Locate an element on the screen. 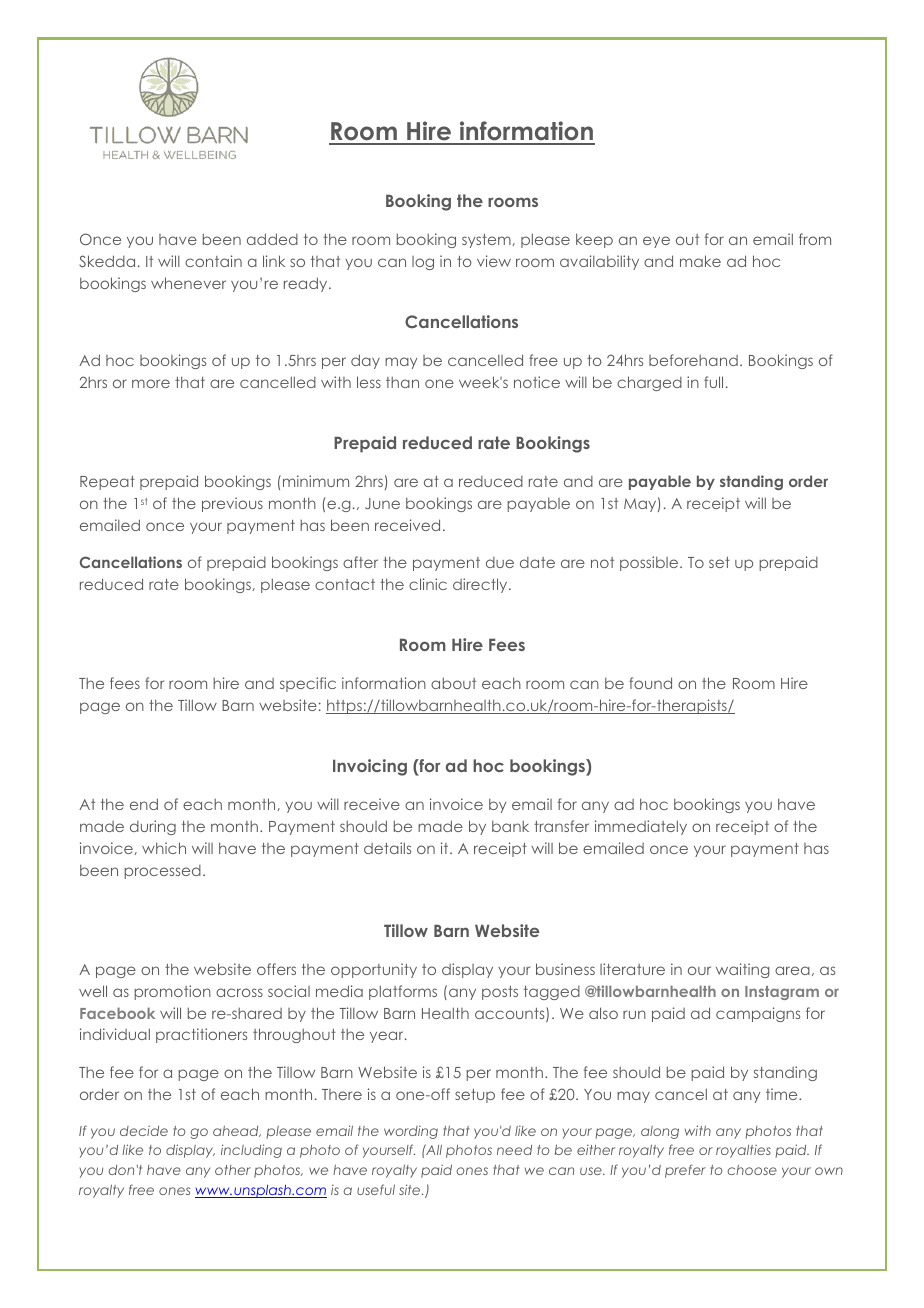 The image size is (924, 1308). need is located at coordinates (514, 1150).
